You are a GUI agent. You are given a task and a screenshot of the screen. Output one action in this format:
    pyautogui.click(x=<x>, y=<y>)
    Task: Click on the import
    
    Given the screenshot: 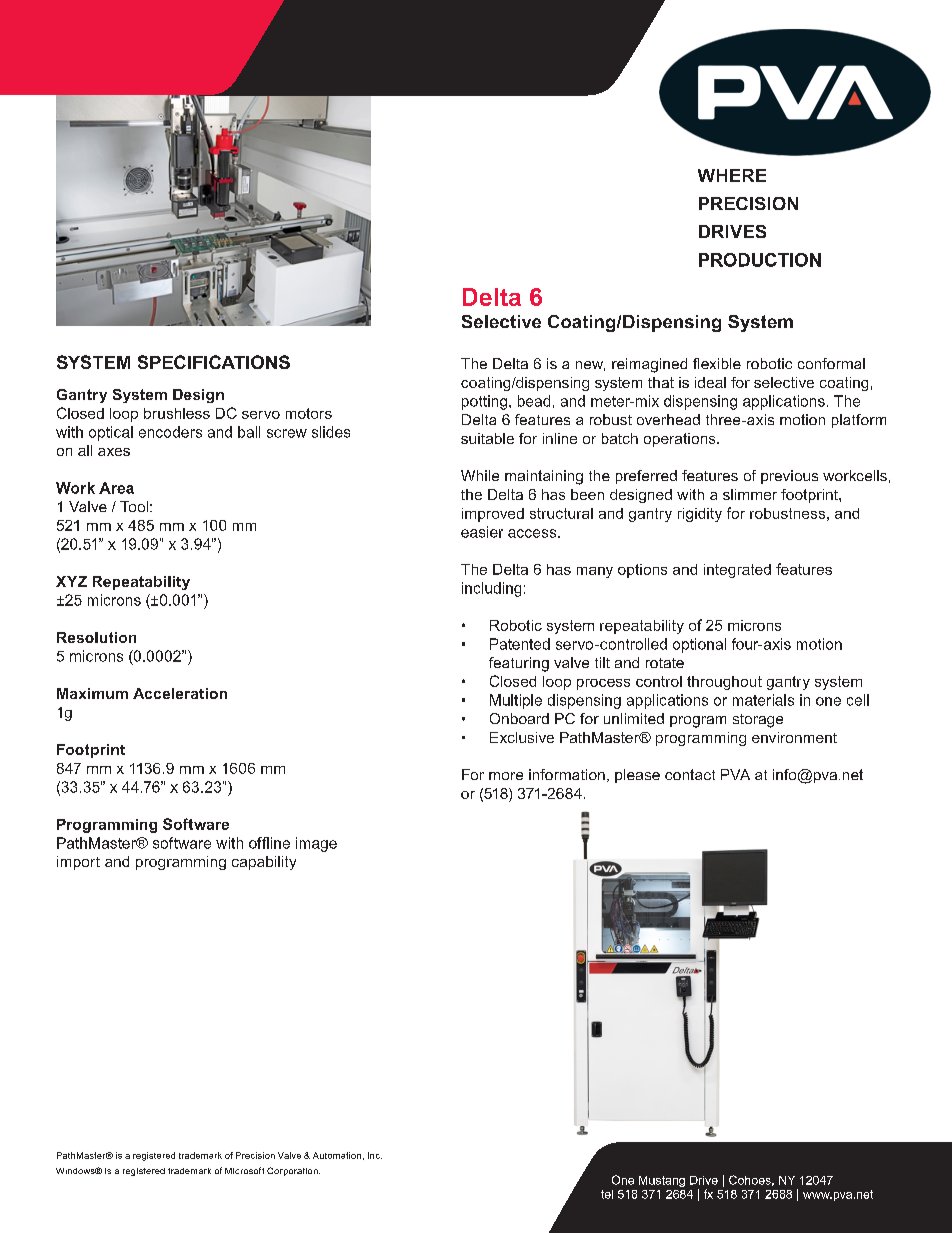 What is the action you would take?
    pyautogui.click(x=78, y=863)
